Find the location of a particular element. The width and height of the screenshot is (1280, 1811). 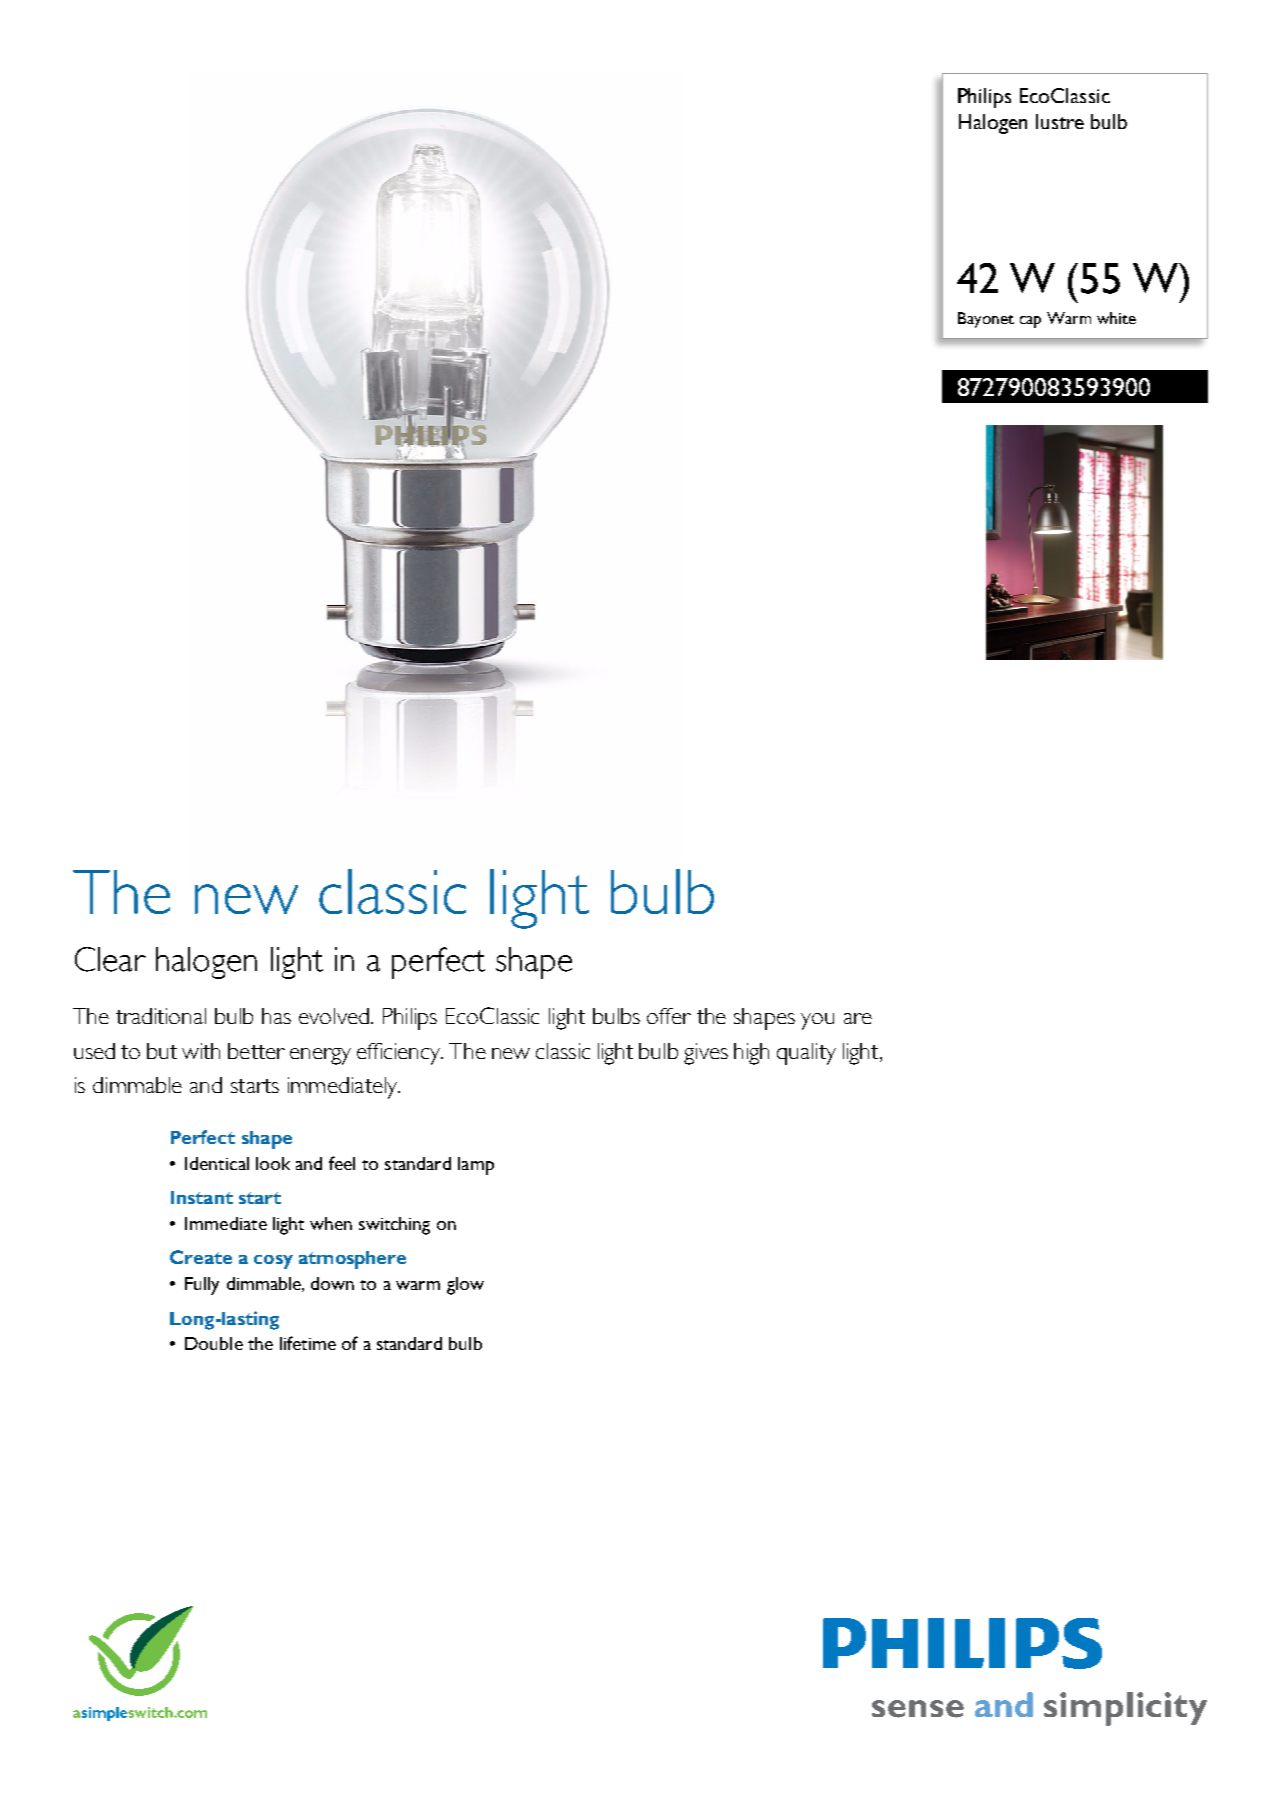

Fully is located at coordinates (202, 1286).
